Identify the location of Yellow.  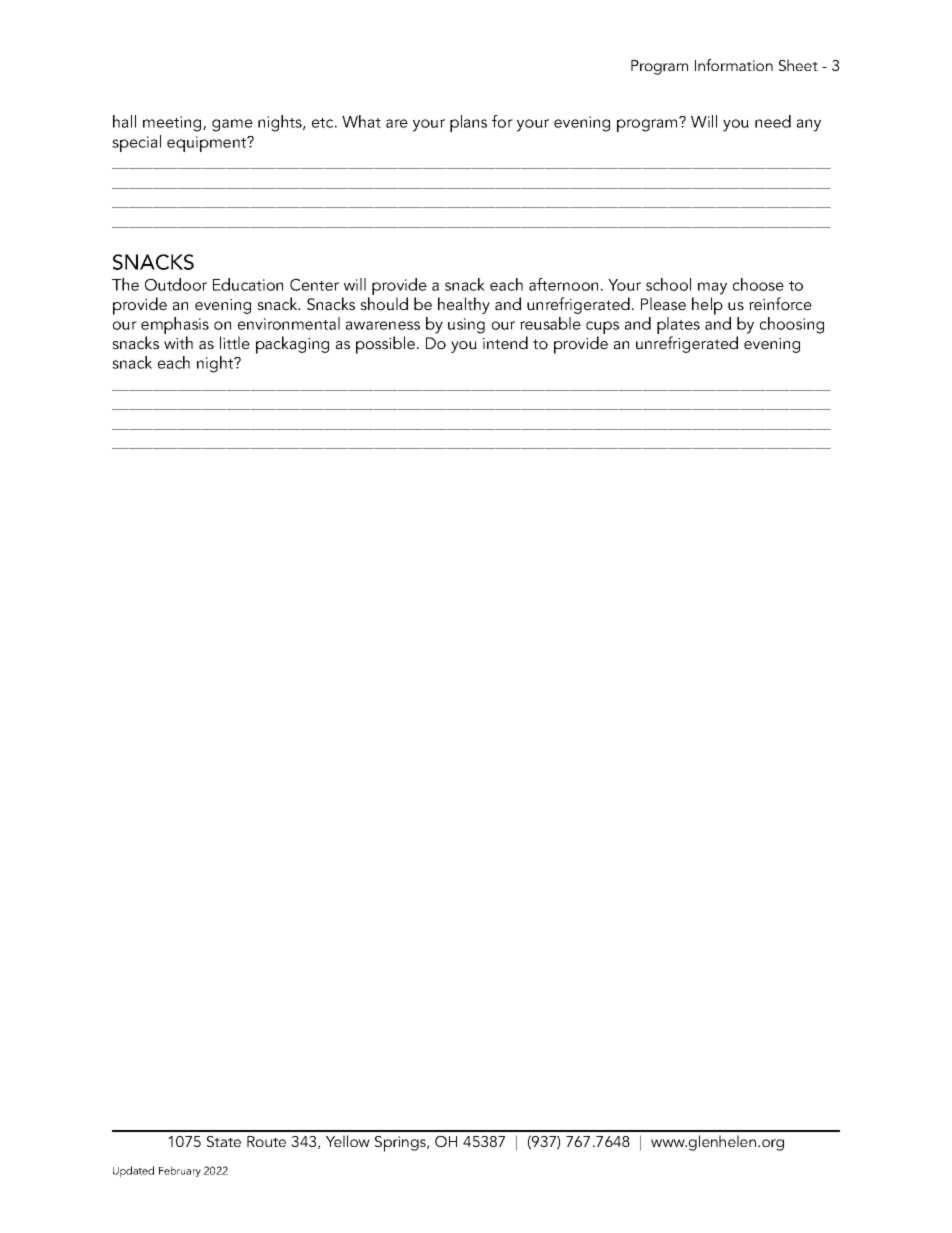
(348, 1141).
